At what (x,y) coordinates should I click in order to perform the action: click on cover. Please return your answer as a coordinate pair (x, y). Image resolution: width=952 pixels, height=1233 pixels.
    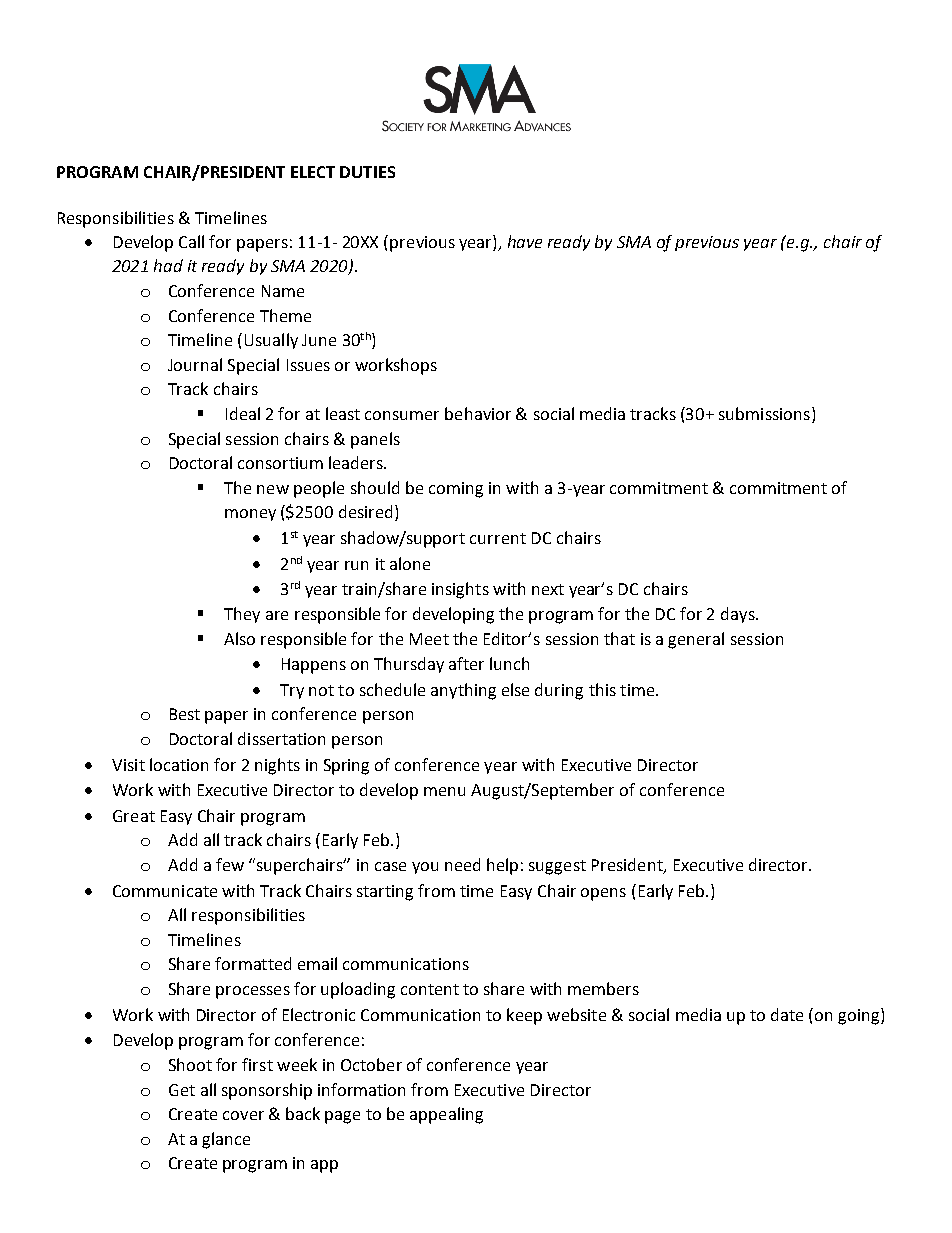
    Looking at the image, I should click on (243, 1115).
